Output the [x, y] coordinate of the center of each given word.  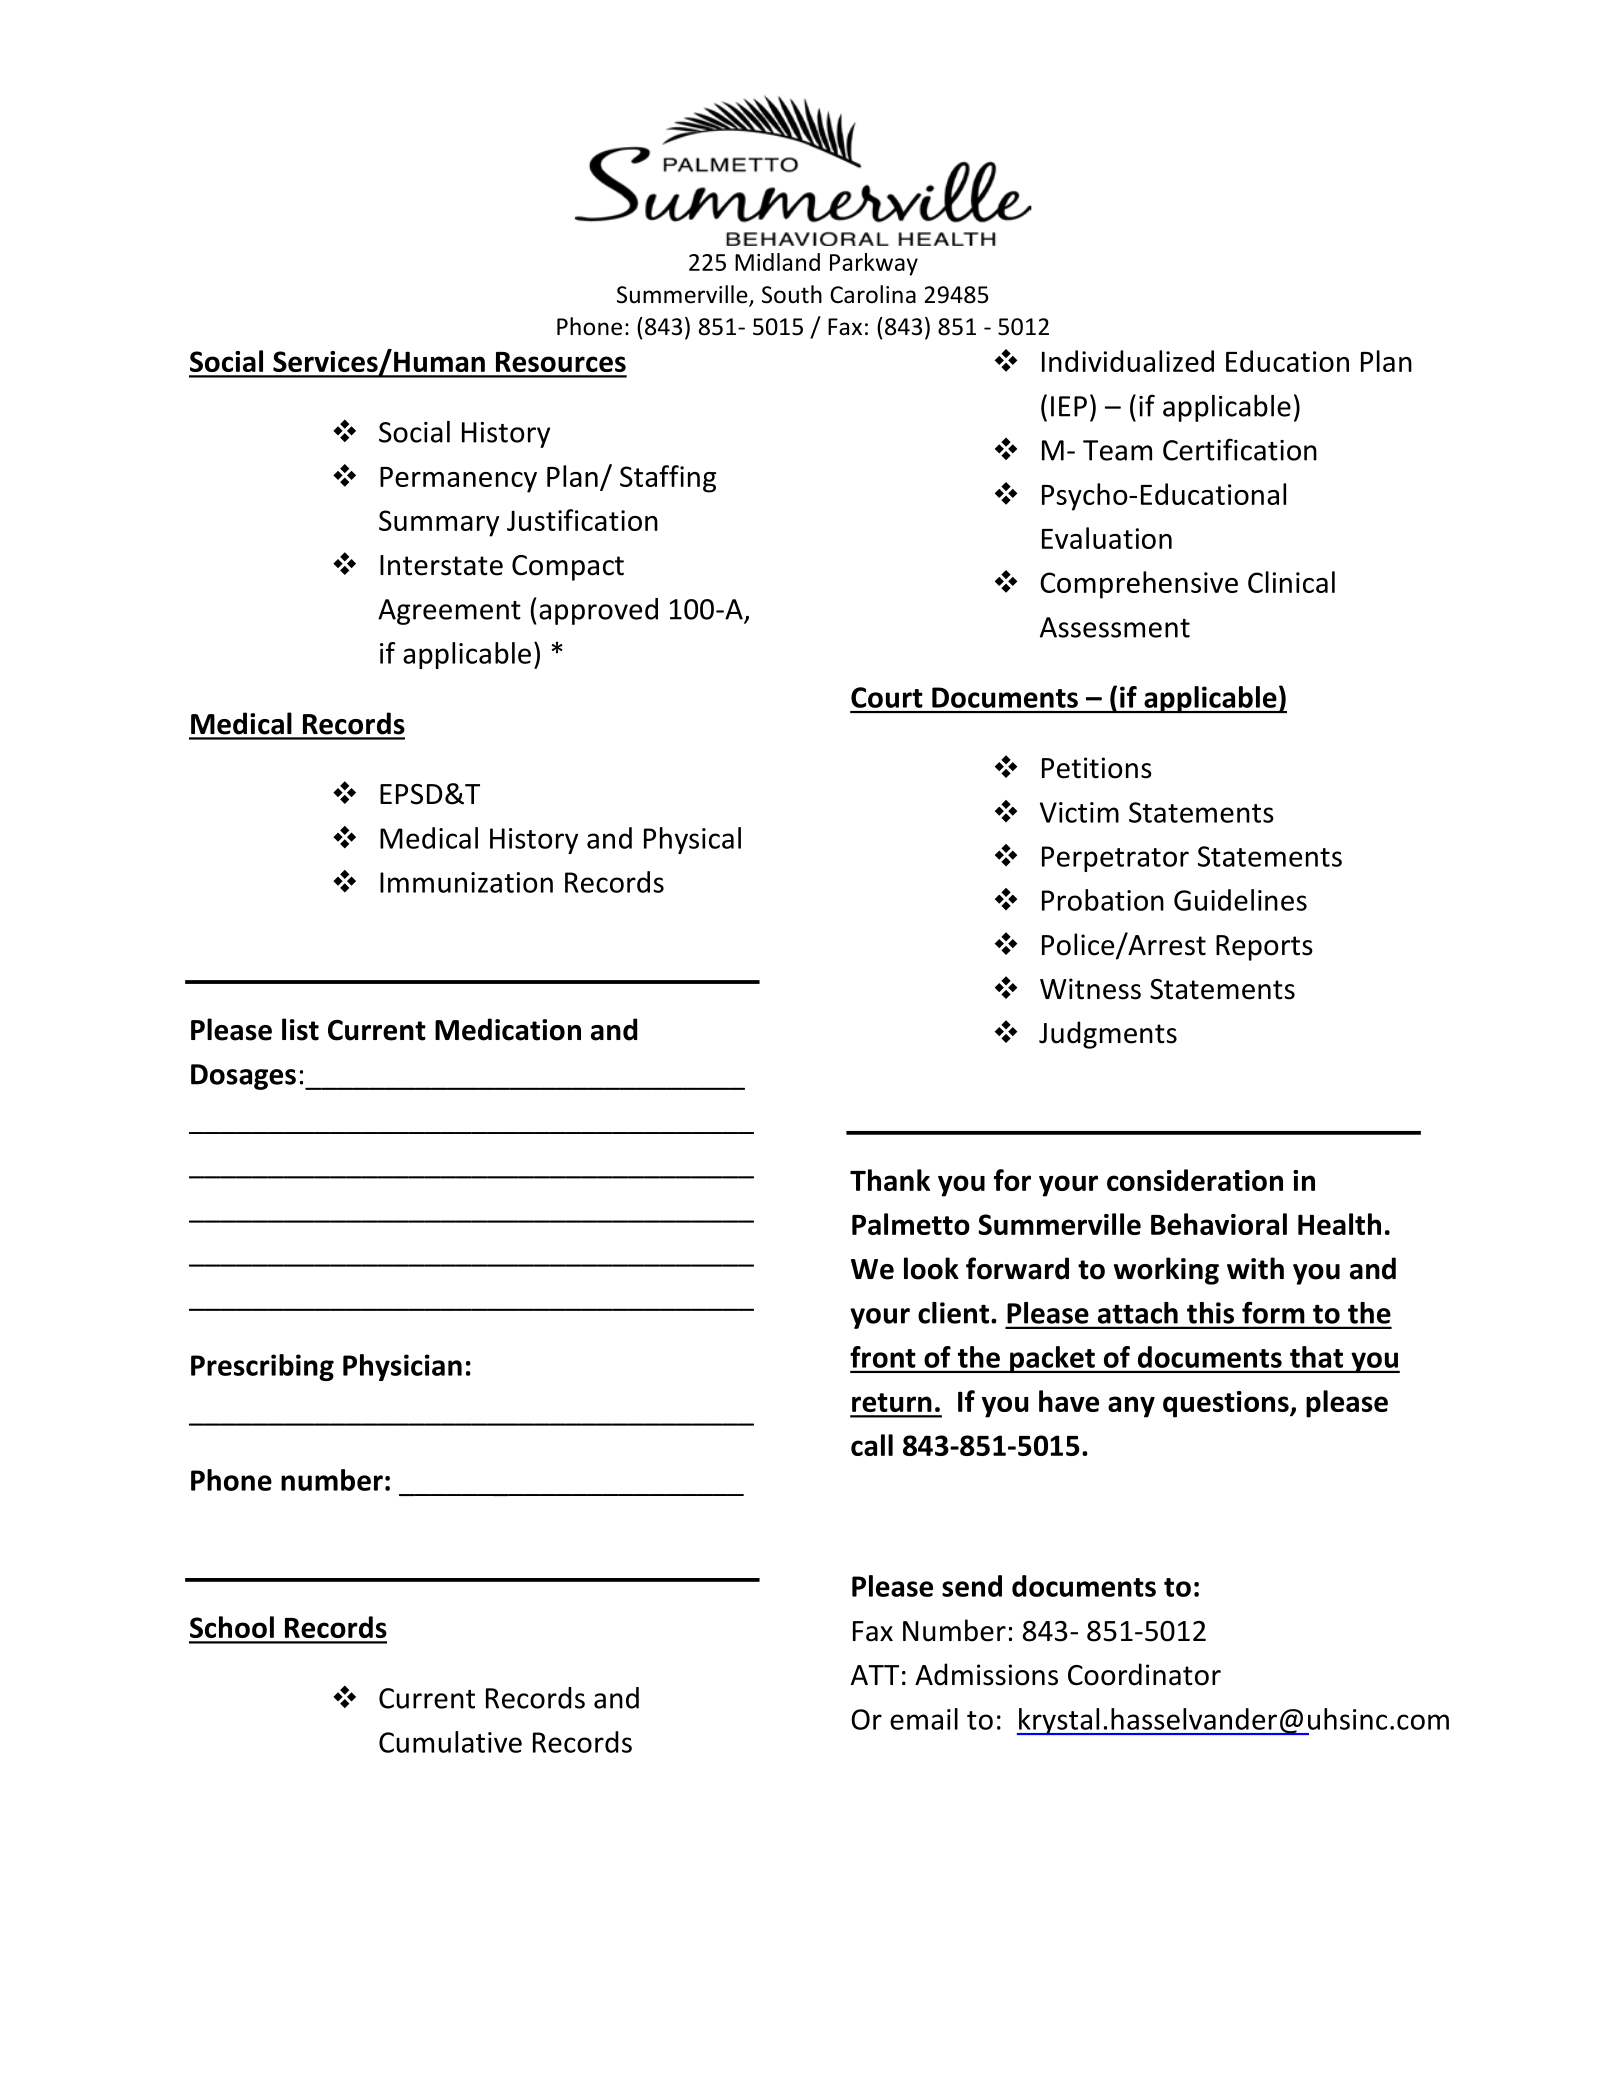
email [924, 1719]
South [792, 294]
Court [887, 697]
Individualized [1128, 361]
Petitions [1097, 768]
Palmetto [911, 1224]
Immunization [466, 882]
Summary [439, 523]
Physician [402, 1367]
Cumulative [450, 1742]
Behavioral [1219, 1224]
